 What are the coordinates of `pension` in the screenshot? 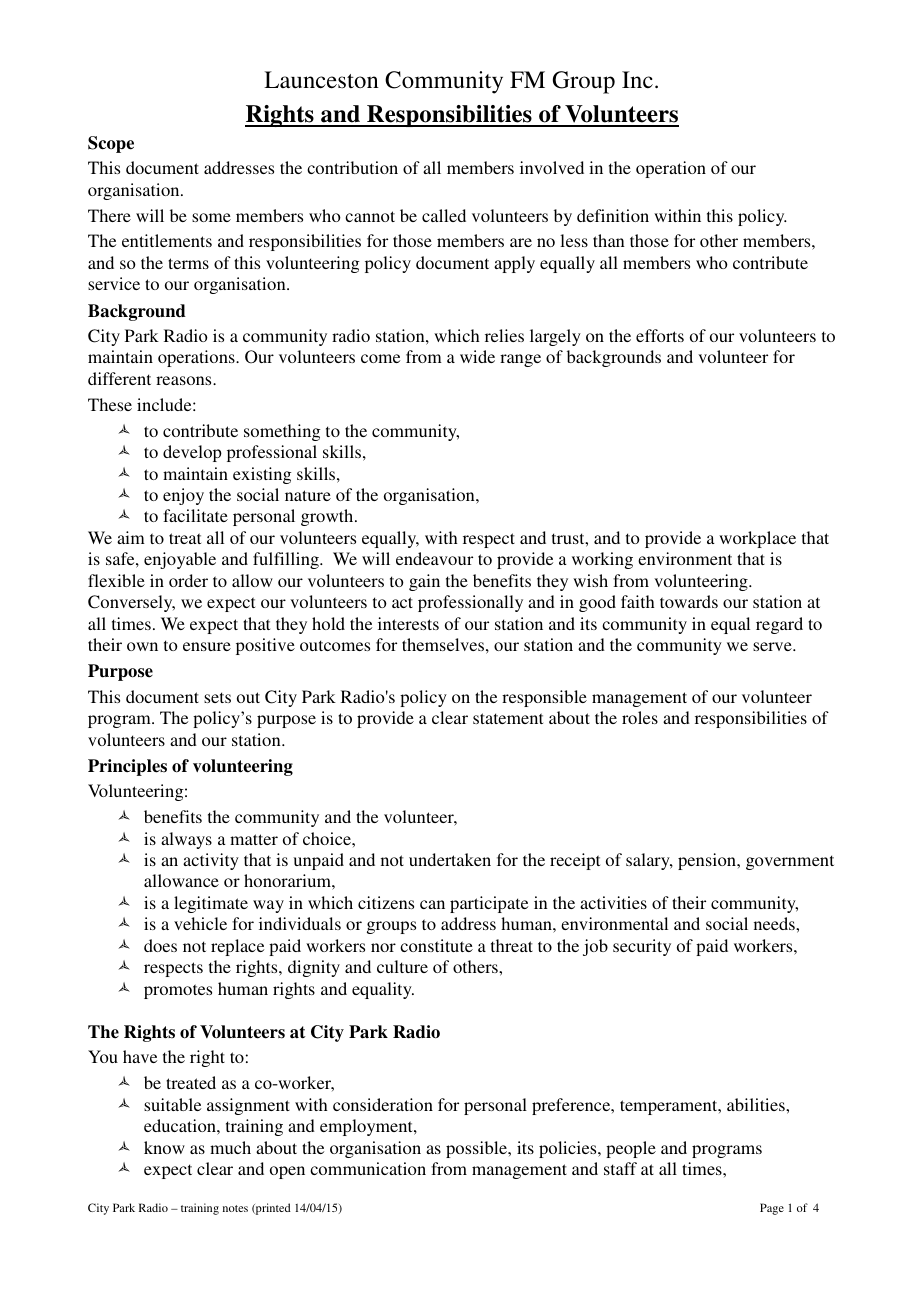 It's located at (708, 861).
